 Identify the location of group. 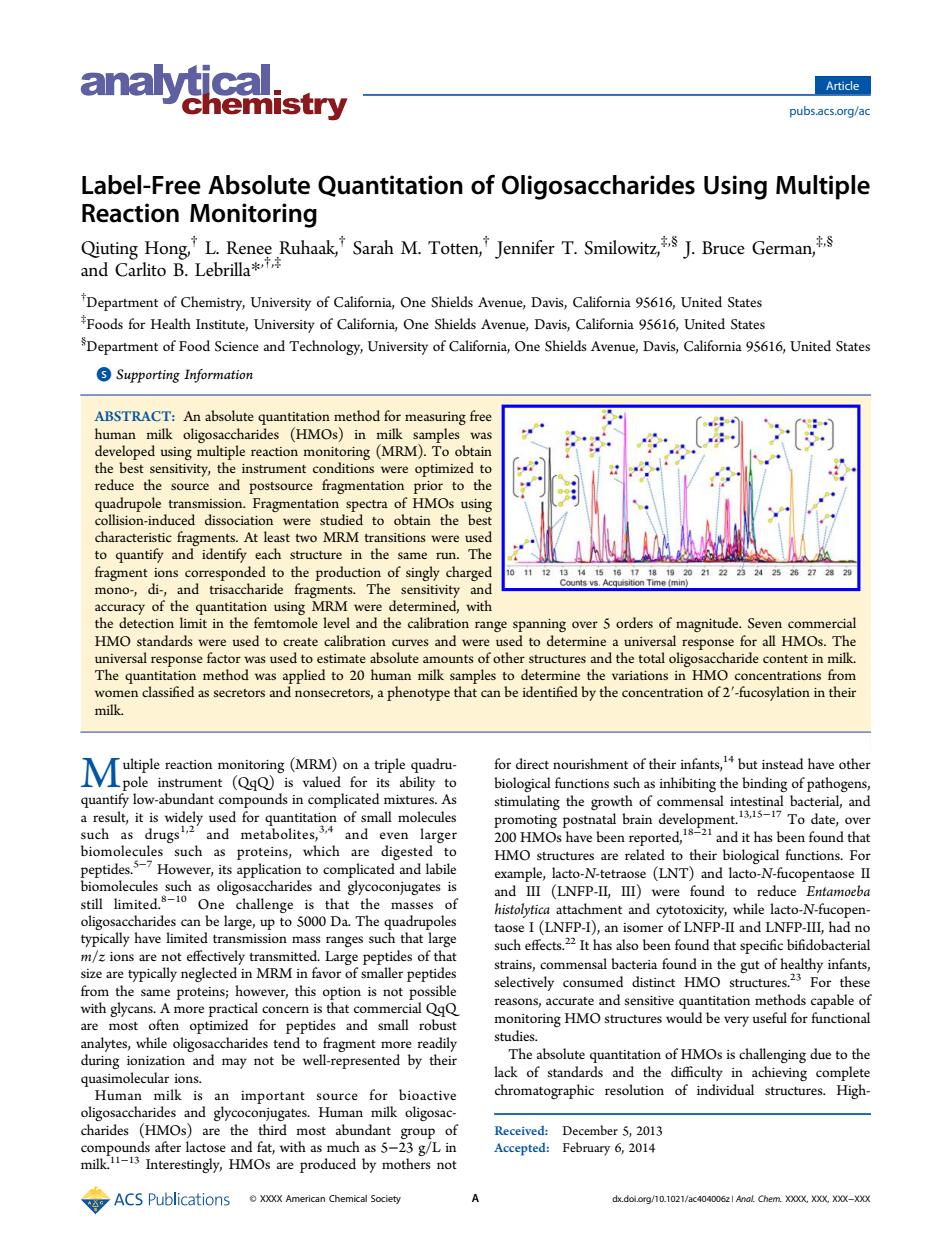
(418, 1133).
